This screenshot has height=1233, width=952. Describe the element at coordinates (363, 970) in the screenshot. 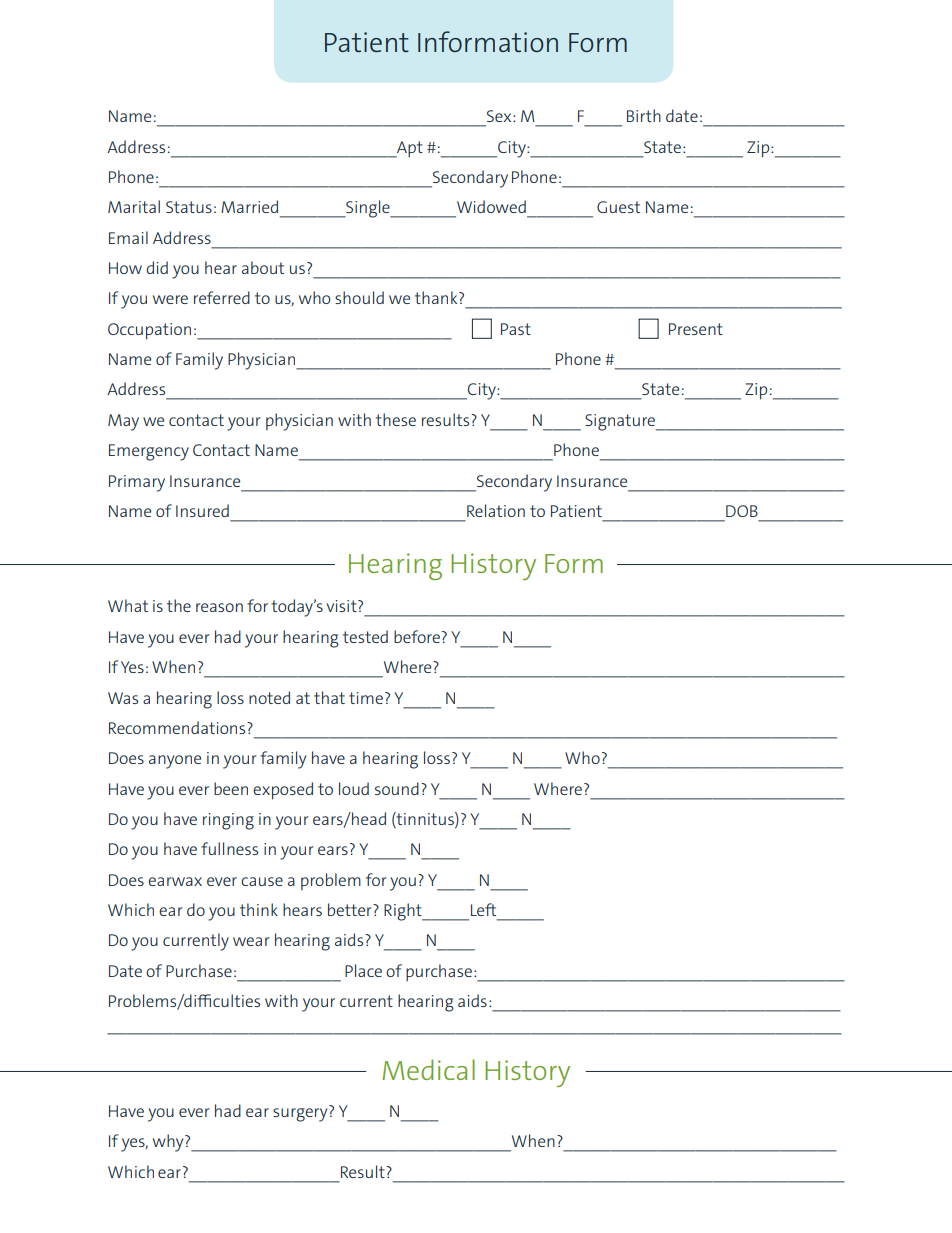

I see `Place` at that location.
